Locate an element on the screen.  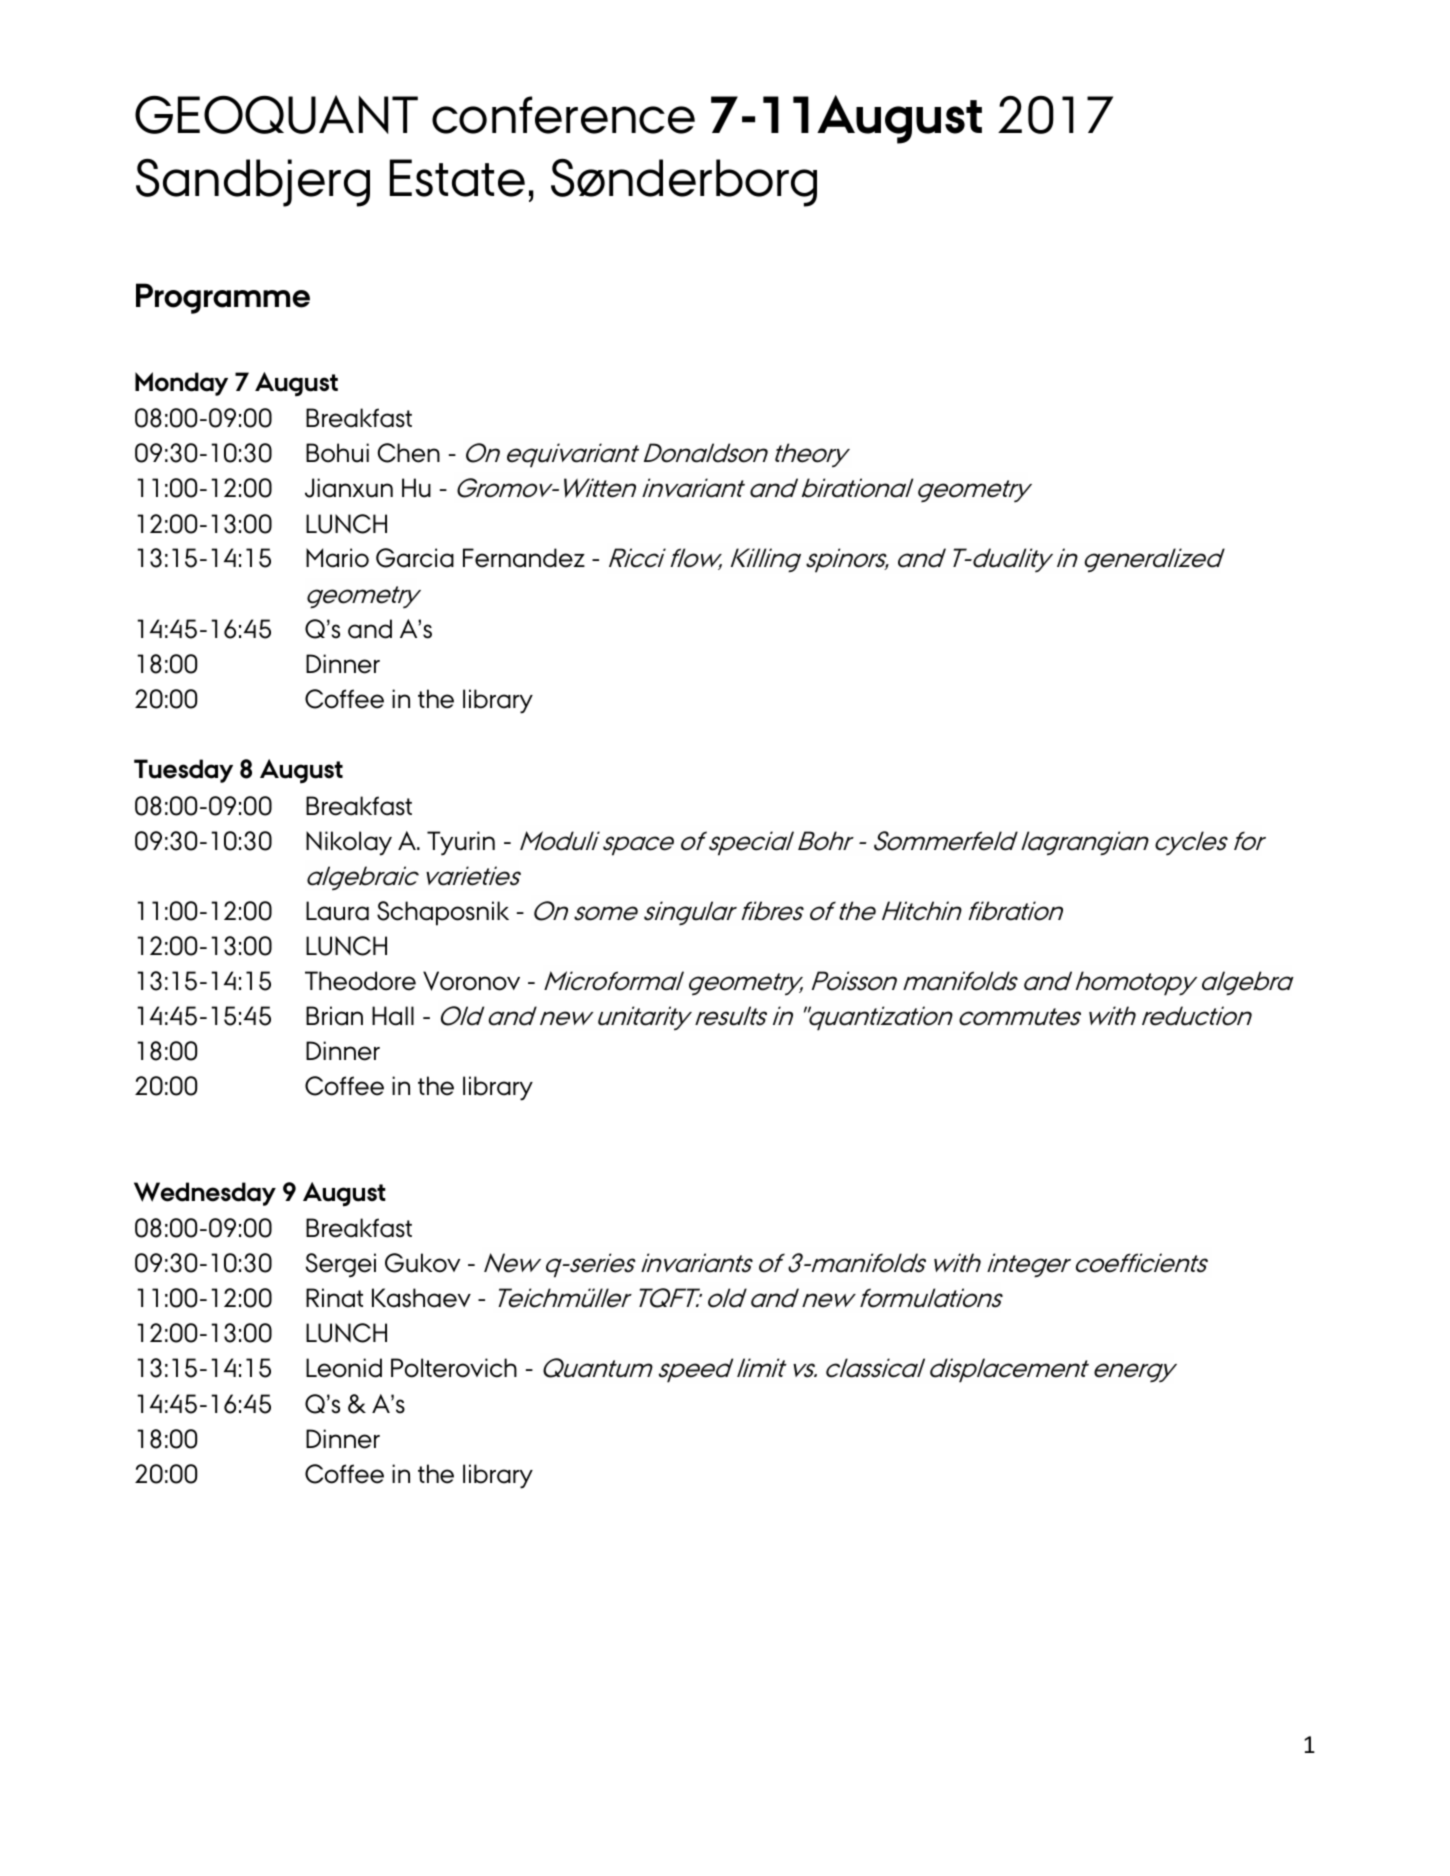
Tuesday is located at coordinates (183, 771).
